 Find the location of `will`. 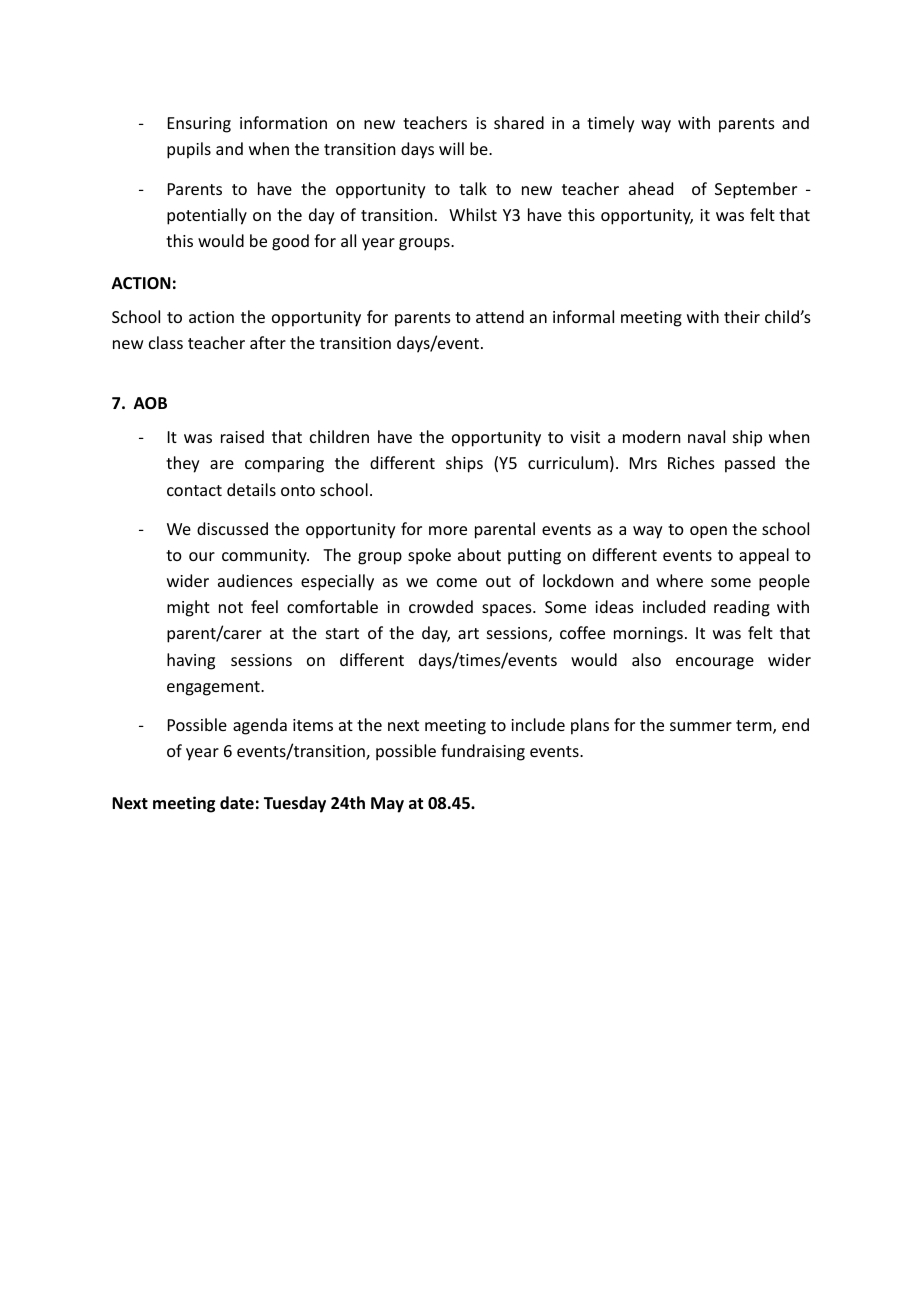

will is located at coordinates (451, 148).
